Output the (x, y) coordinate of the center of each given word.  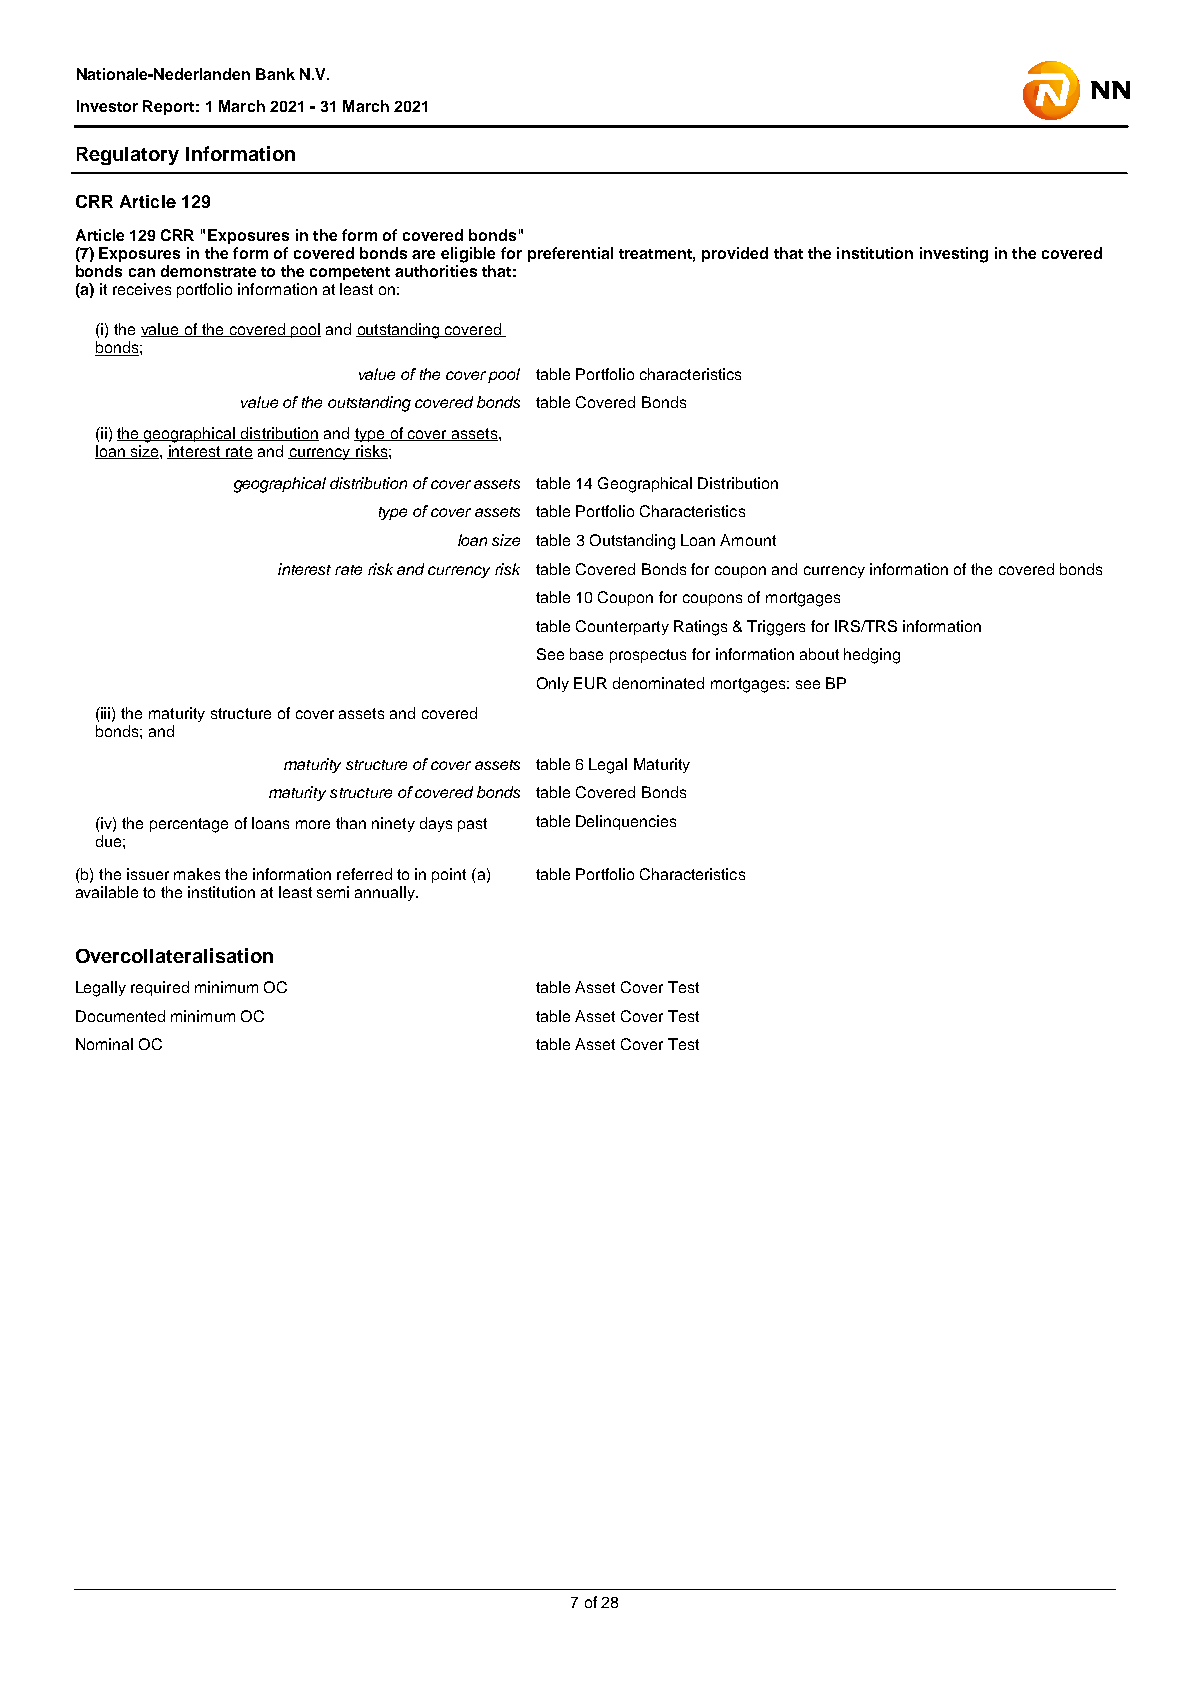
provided (735, 254)
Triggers (776, 628)
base (586, 654)
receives (142, 289)
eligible (468, 255)
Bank (275, 74)
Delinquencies (626, 822)
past (472, 825)
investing (954, 255)
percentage (189, 825)
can (142, 272)
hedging (872, 656)
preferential (570, 254)
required (160, 988)
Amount (748, 540)
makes (197, 874)
